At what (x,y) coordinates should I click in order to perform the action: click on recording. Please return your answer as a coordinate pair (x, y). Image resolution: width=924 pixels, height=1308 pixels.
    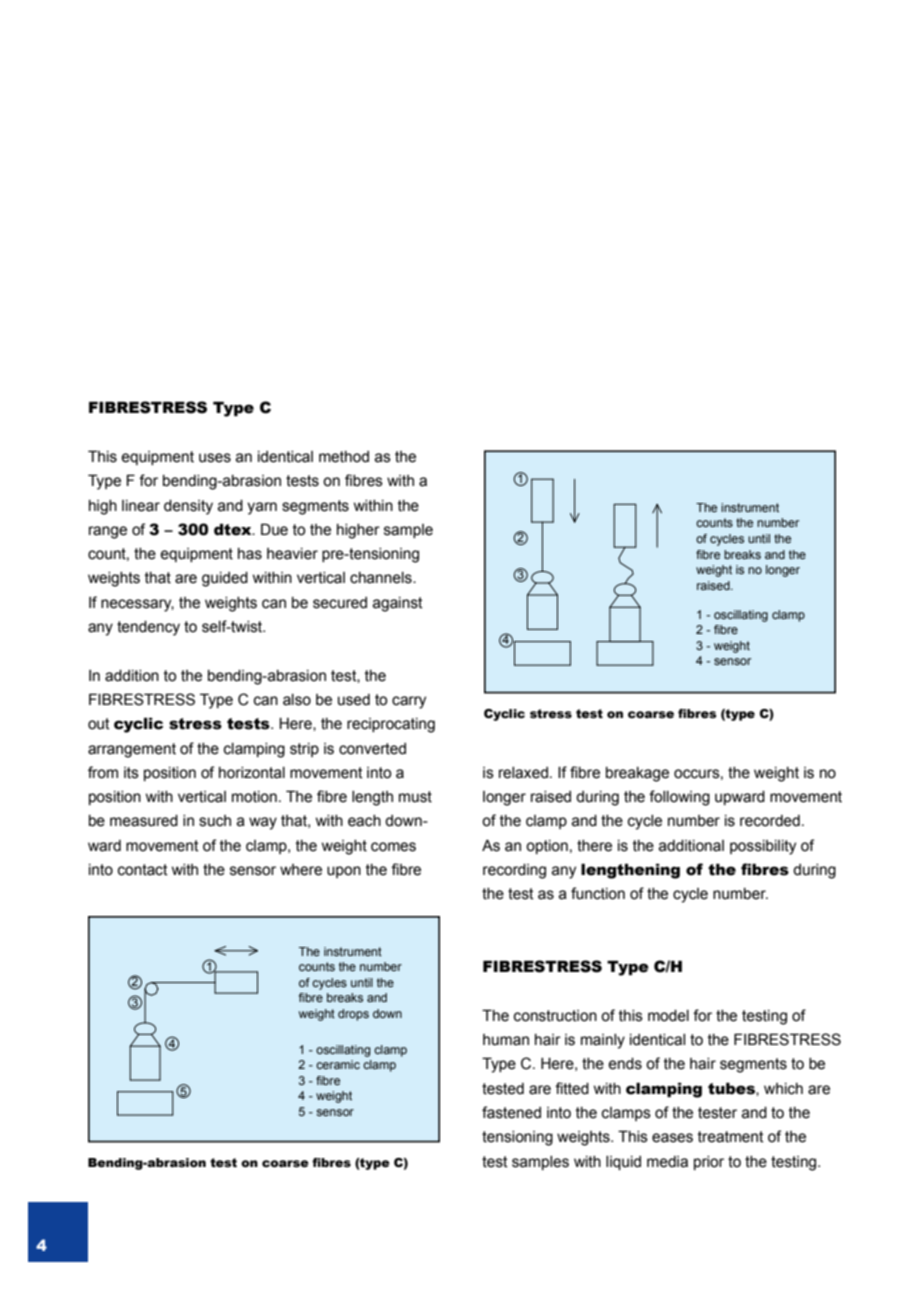
    Looking at the image, I should click on (514, 871).
